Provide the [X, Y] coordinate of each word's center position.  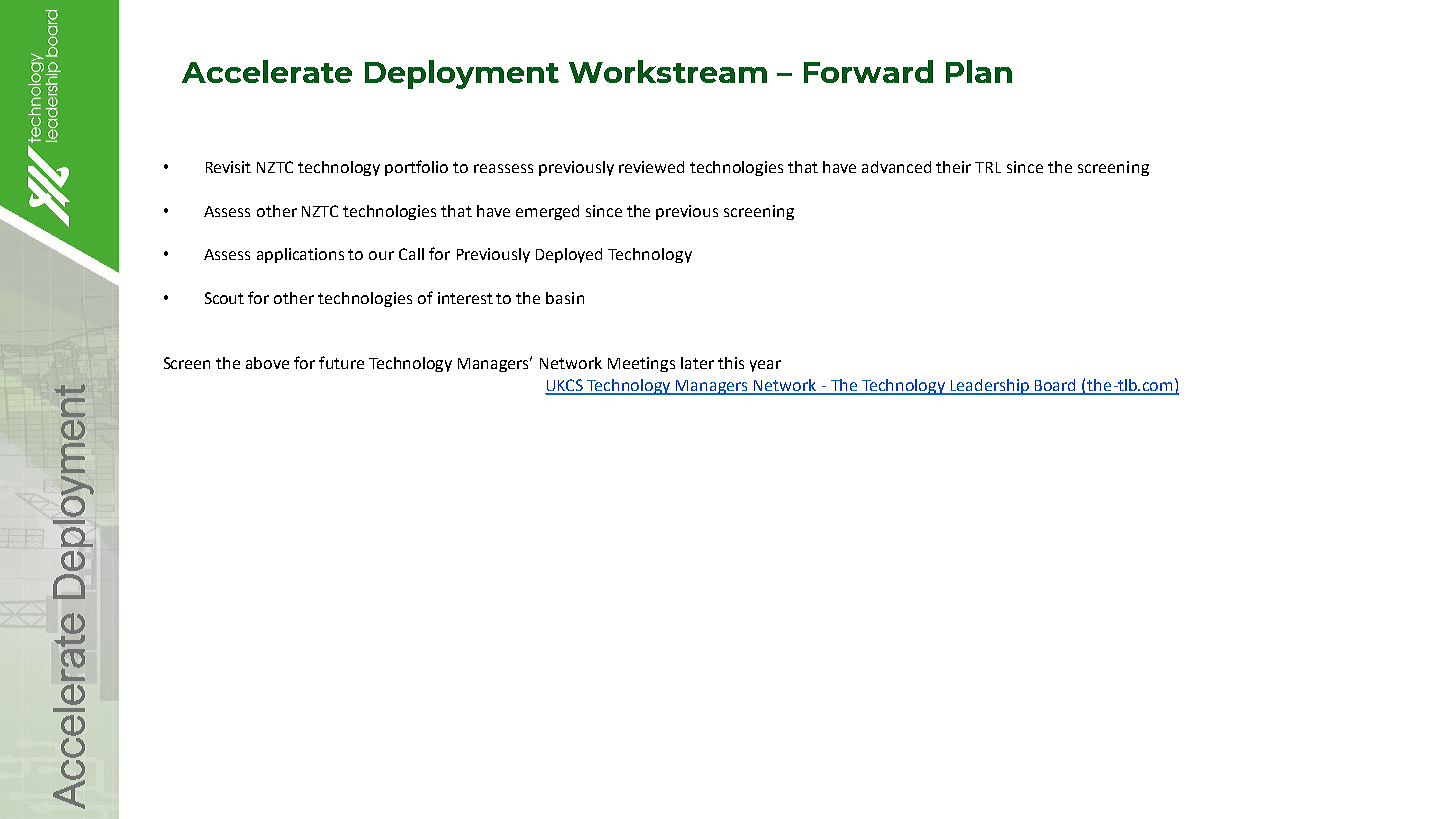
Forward [868, 71]
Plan [979, 71]
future [341, 362]
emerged [547, 212]
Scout [224, 298]
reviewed [651, 167]
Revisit [228, 167]
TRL [988, 167]
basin [565, 298]
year [765, 366]
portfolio [416, 168]
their [953, 167]
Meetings [641, 364]
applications [300, 255]
